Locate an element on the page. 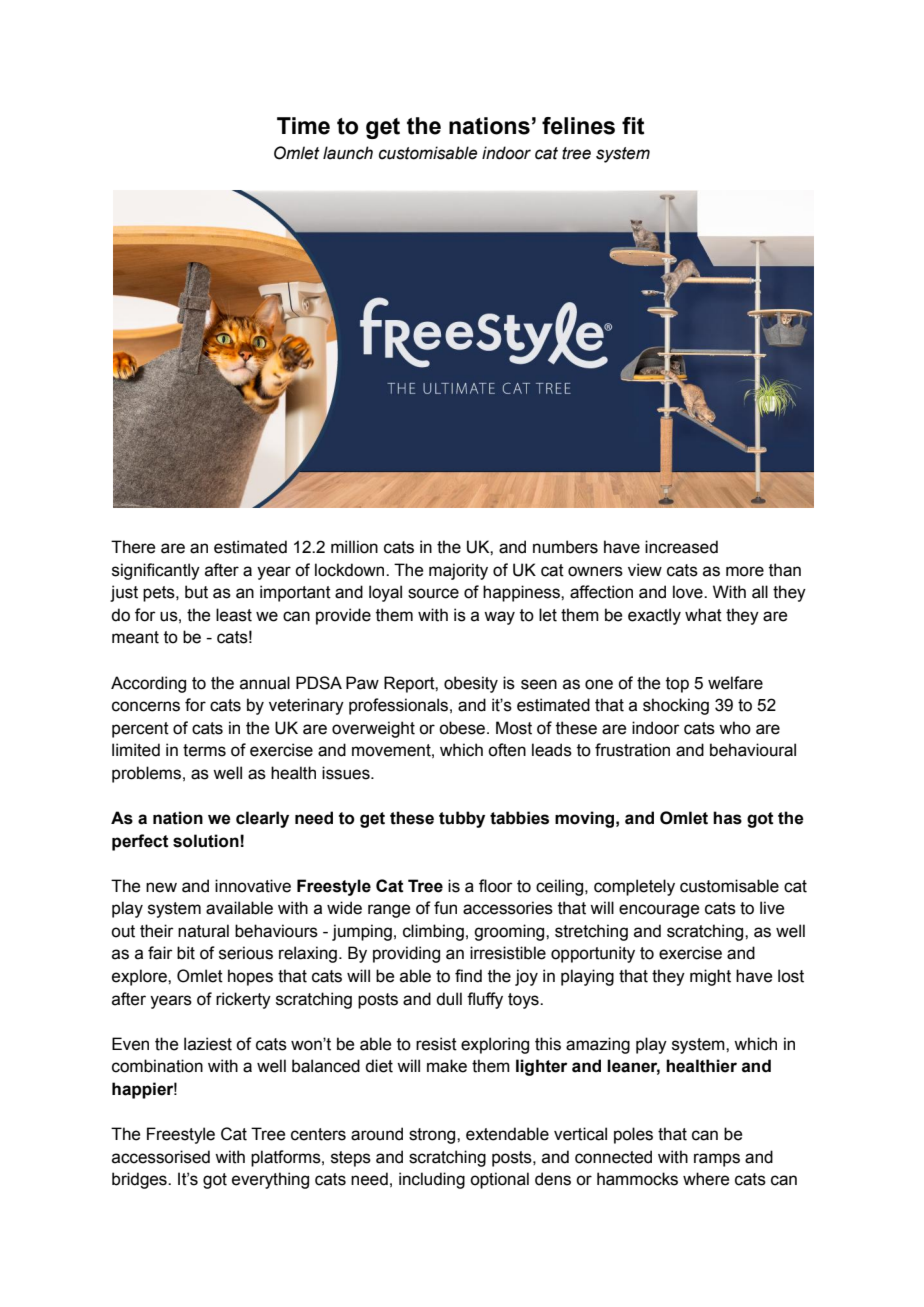  launch is located at coordinates (348, 153).
